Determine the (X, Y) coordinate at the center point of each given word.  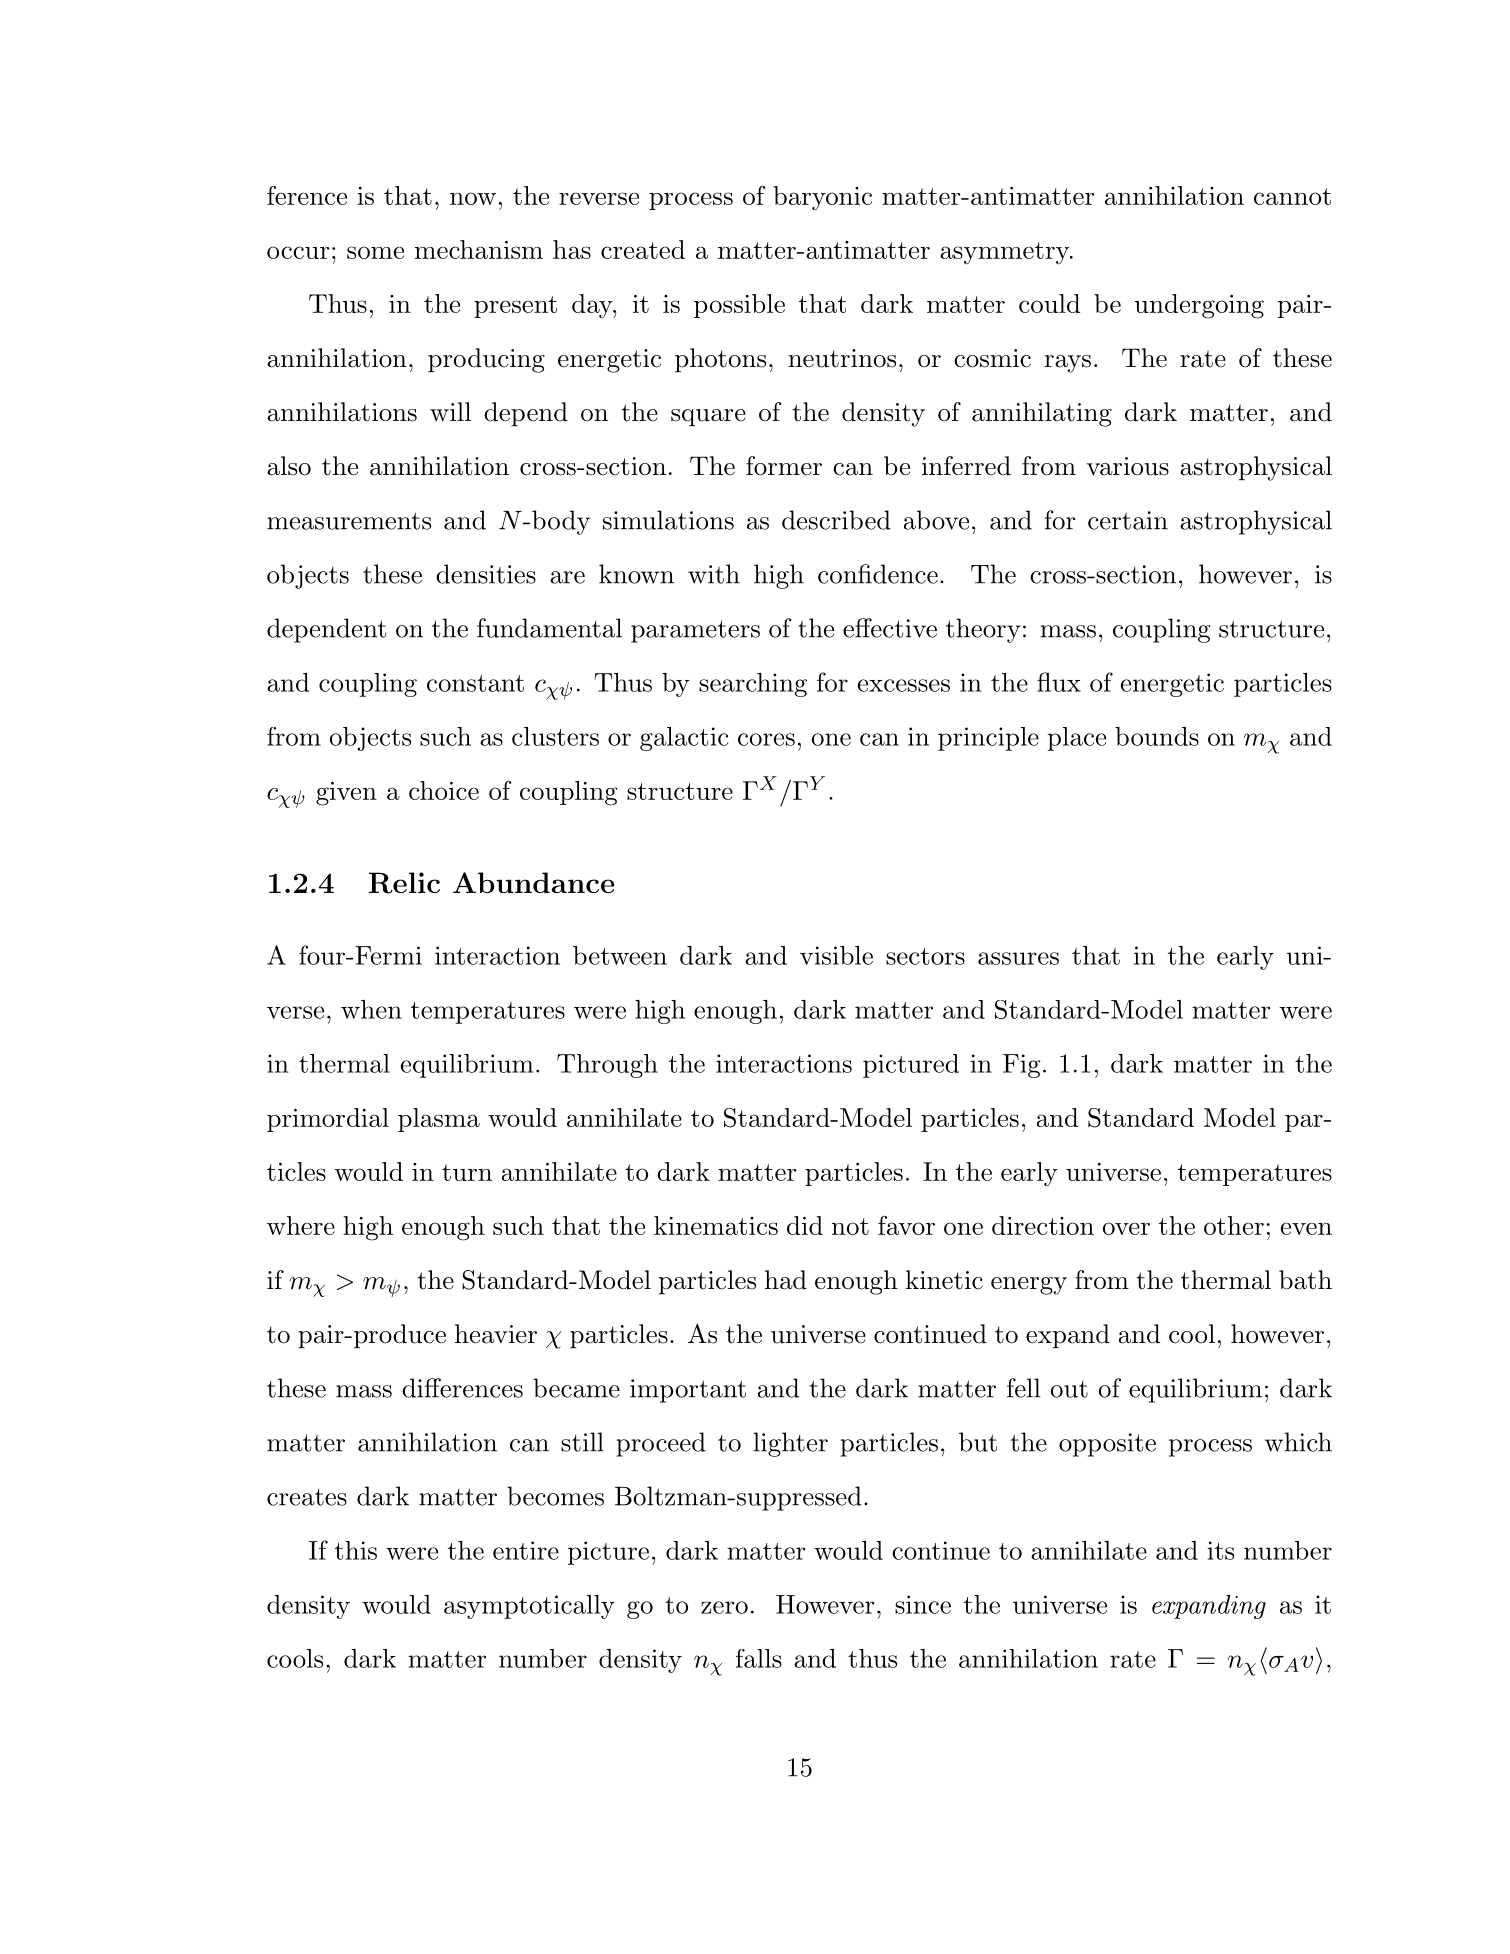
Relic (404, 883)
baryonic (822, 198)
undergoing (1199, 306)
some (375, 252)
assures (1018, 958)
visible (836, 955)
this (356, 1550)
